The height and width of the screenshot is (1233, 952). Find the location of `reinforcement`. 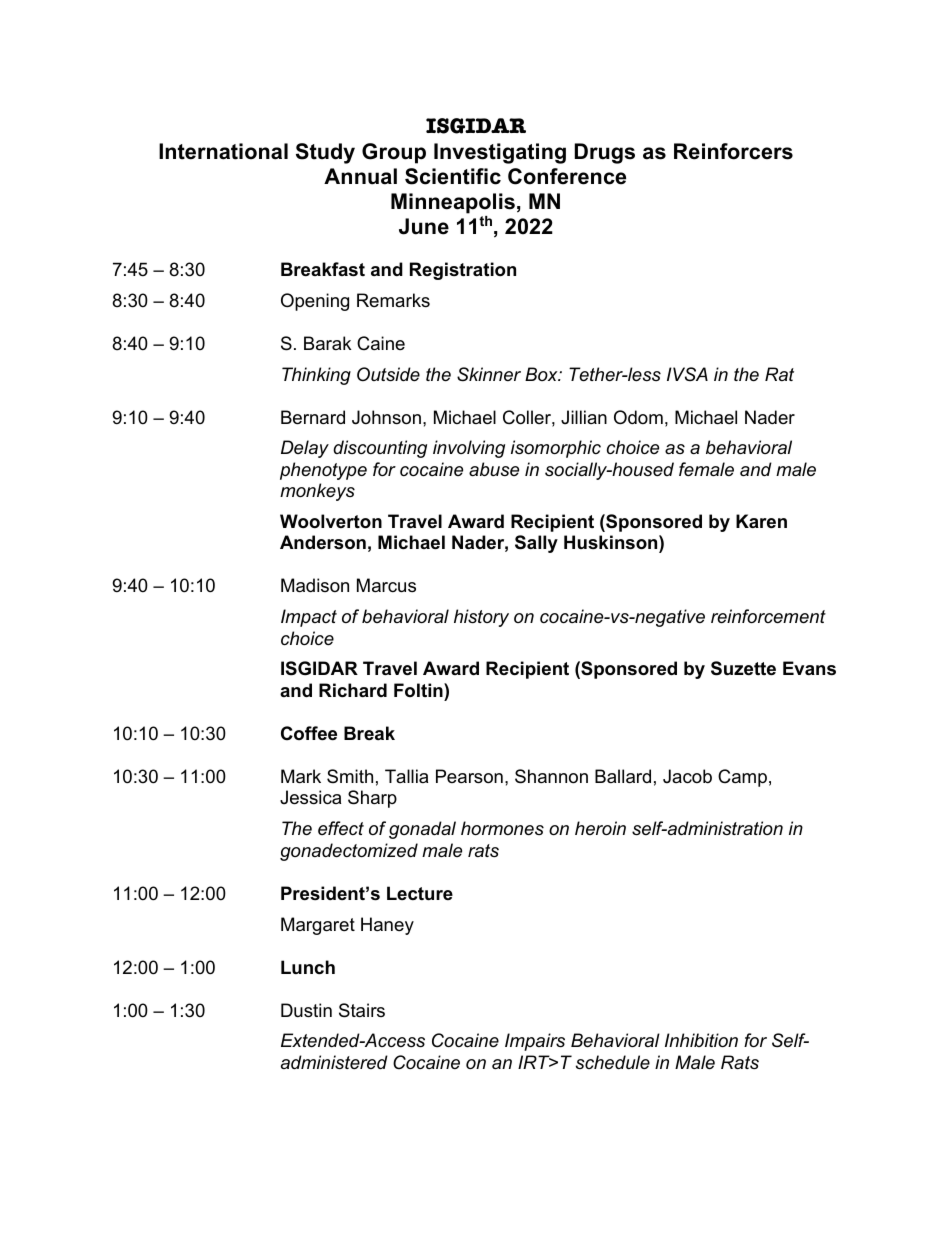

reinforcement is located at coordinates (768, 616).
